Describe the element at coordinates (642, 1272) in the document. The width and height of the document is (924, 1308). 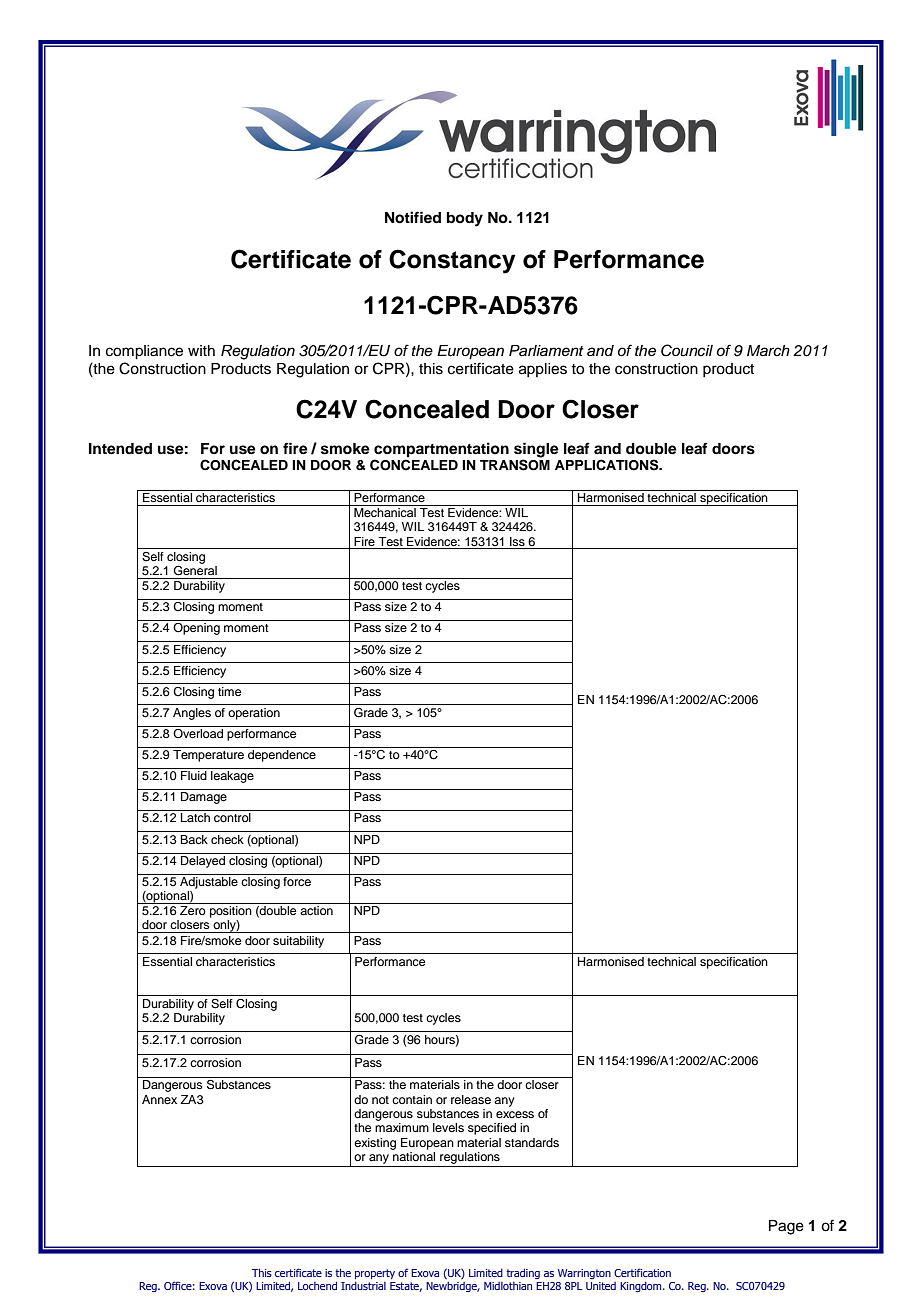
I see `Certification` at that location.
